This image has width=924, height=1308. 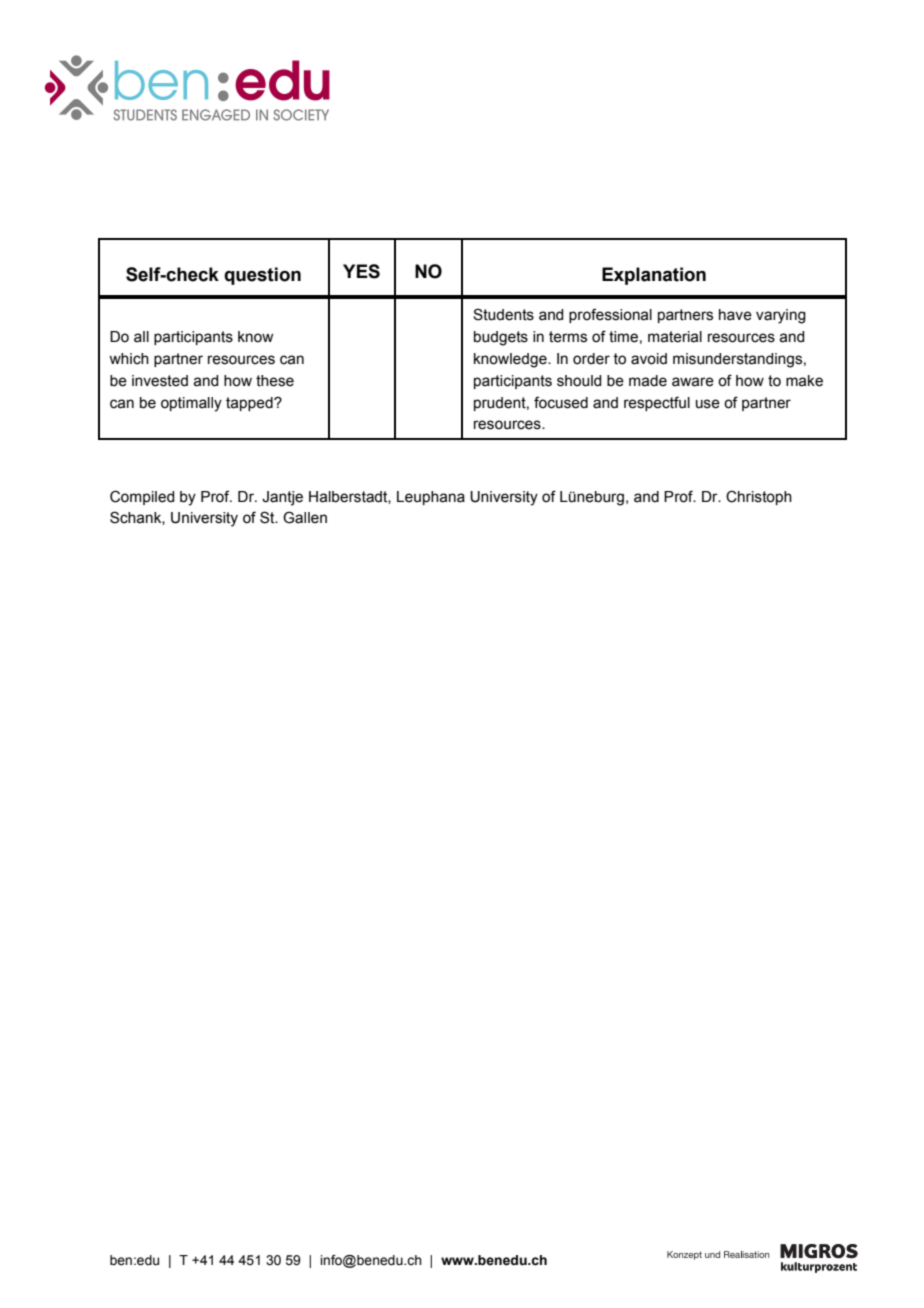 I want to click on Gallen, so click(x=305, y=517).
